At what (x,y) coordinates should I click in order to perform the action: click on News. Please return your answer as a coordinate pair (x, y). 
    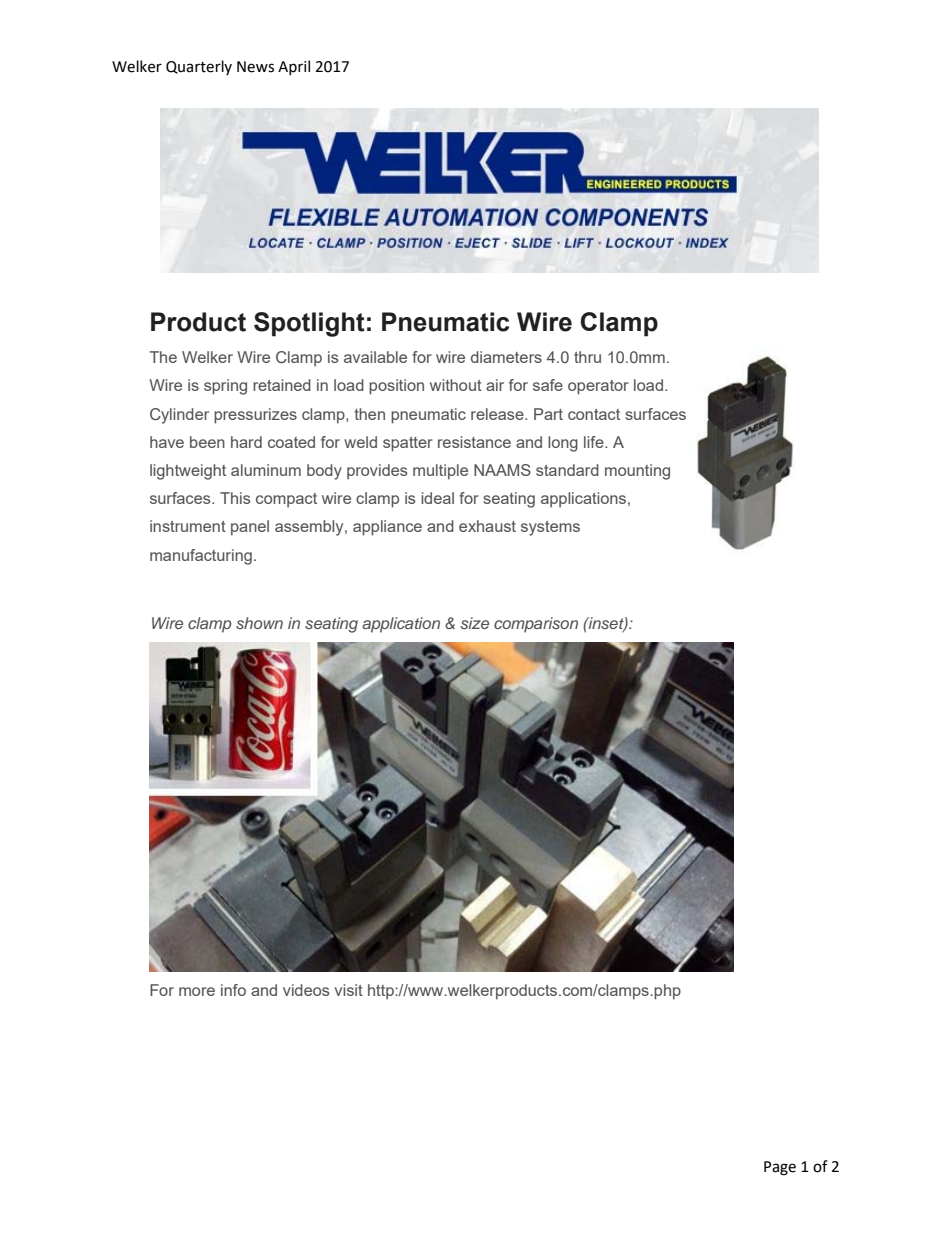
    Looking at the image, I should click on (255, 67).
